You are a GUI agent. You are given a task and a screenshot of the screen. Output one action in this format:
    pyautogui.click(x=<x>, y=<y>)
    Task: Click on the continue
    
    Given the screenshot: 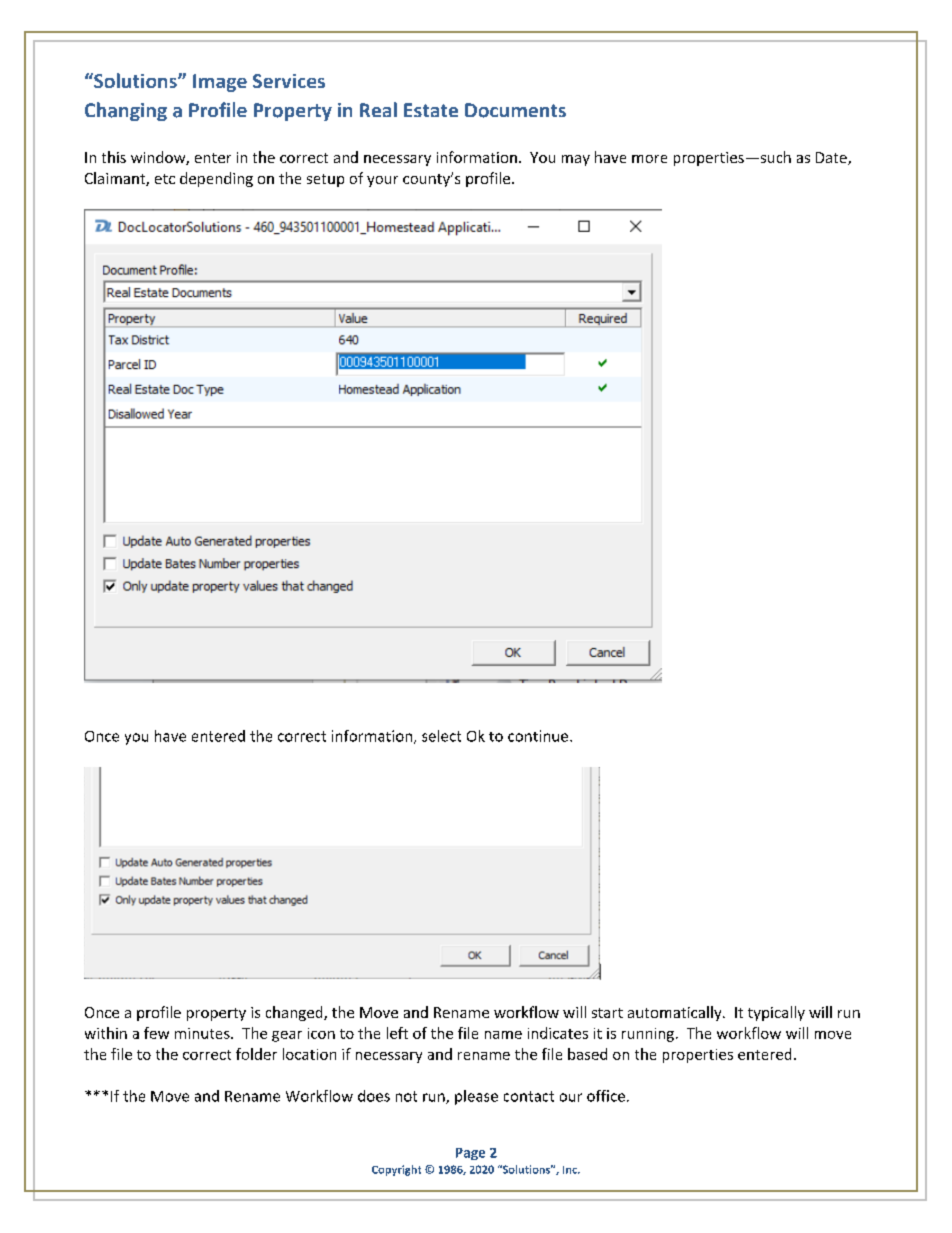 What is the action you would take?
    pyautogui.click(x=539, y=736)
